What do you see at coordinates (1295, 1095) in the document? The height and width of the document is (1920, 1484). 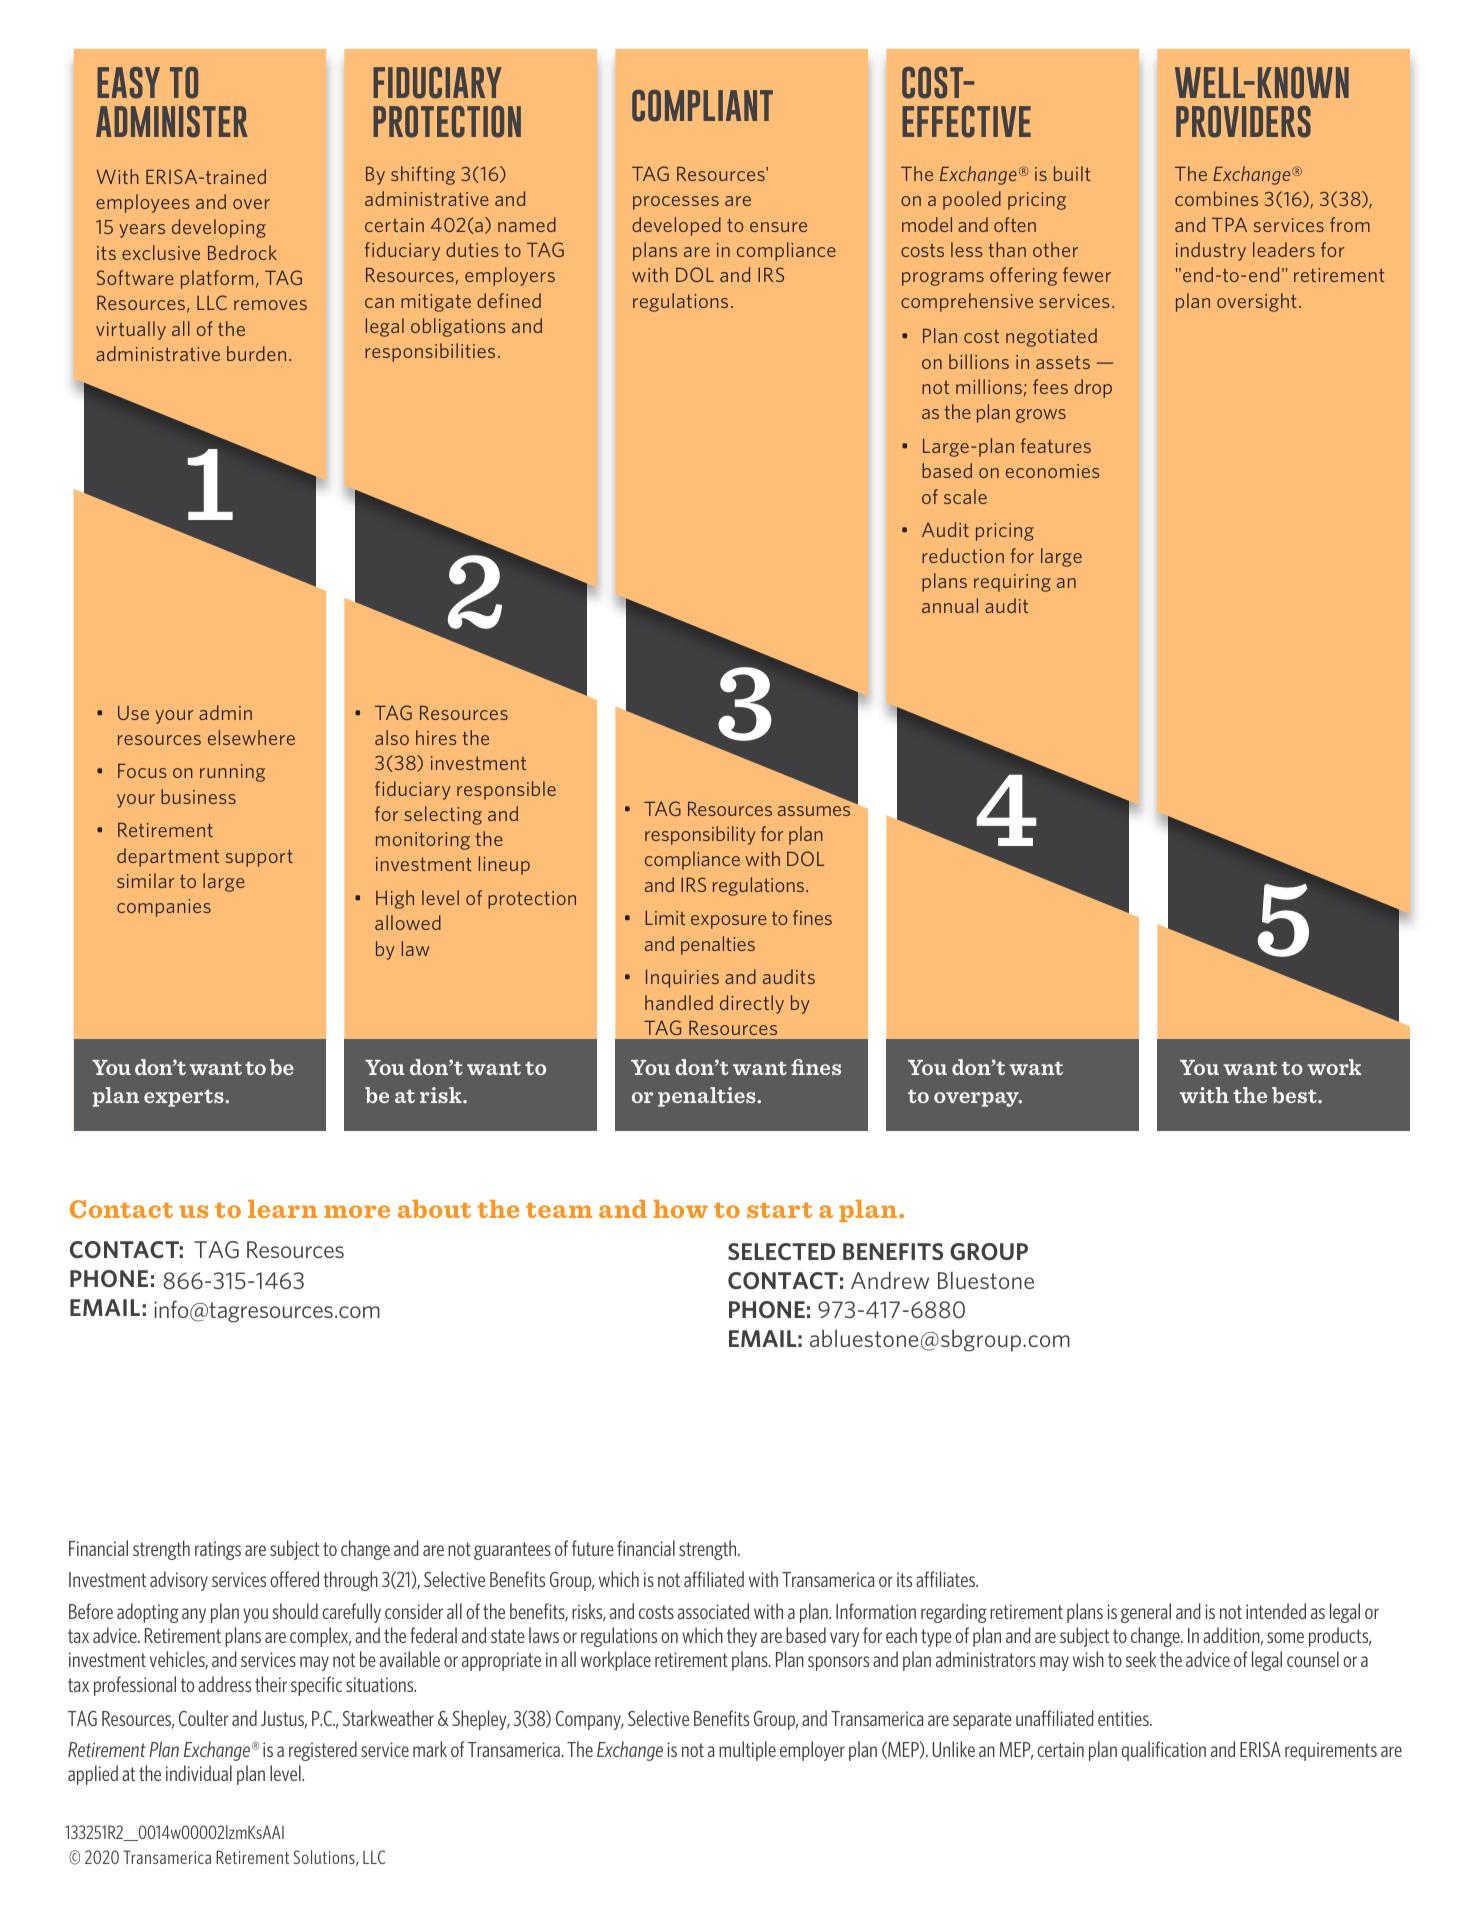 I see `best` at bounding box center [1295, 1095].
